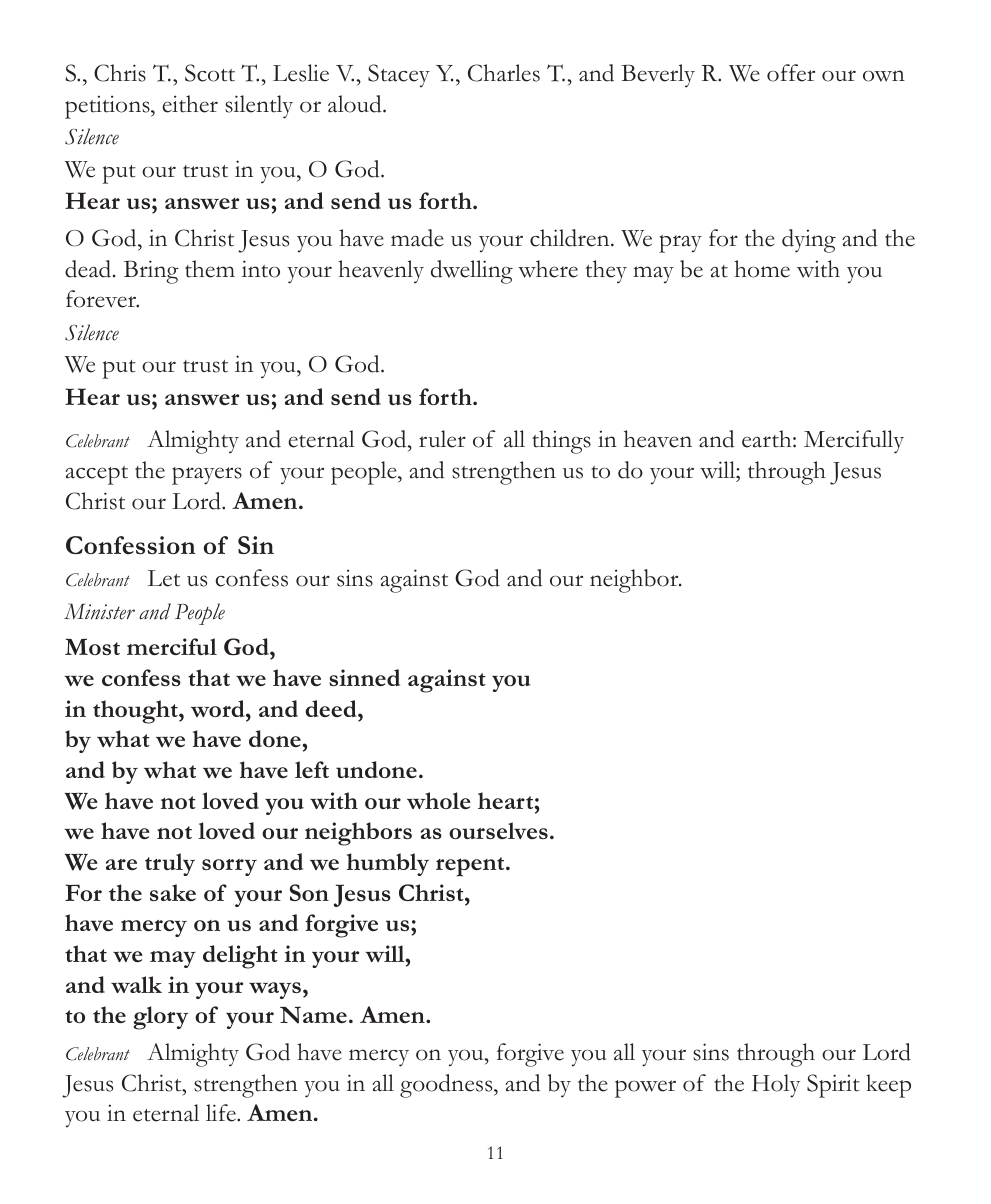  I want to click on life, so click(222, 1113).
